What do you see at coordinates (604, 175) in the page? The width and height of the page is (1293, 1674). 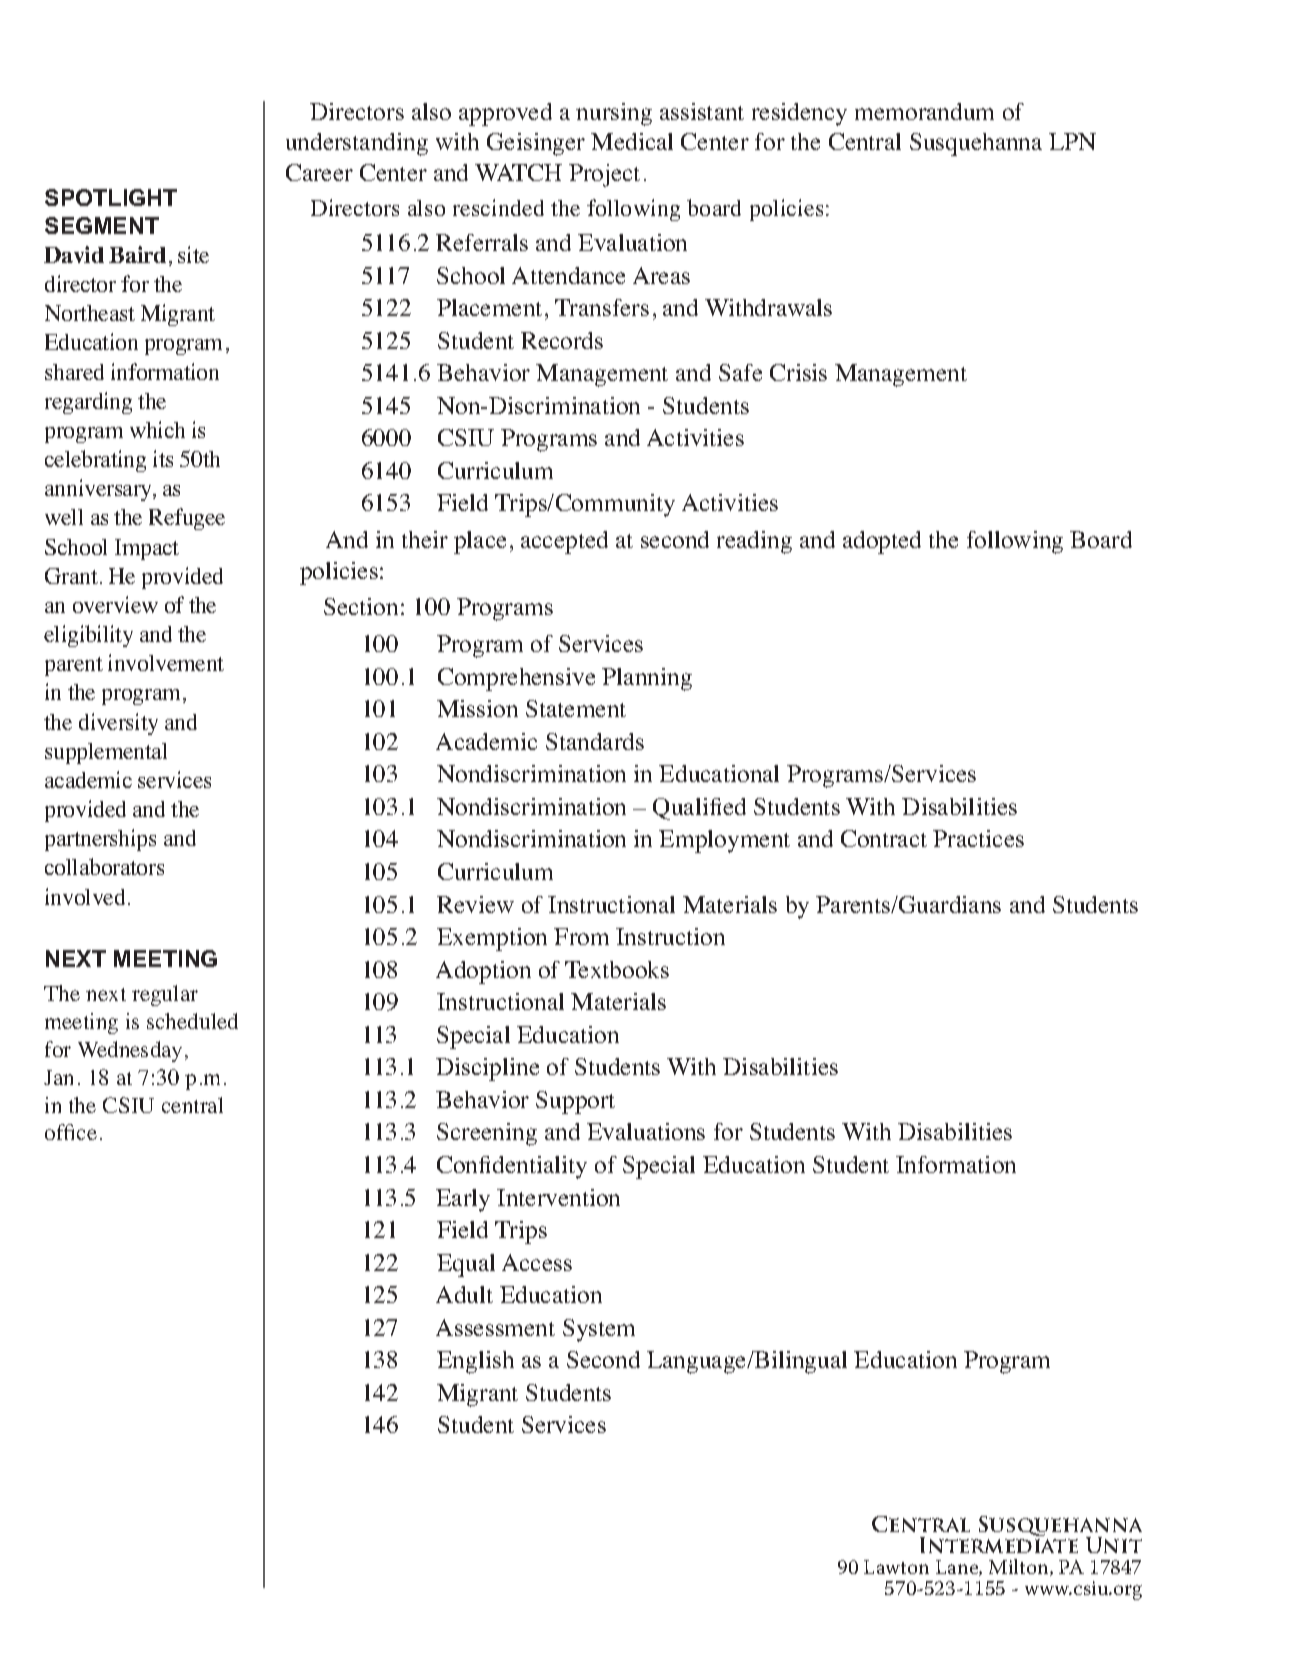 I see `Project` at bounding box center [604, 175].
